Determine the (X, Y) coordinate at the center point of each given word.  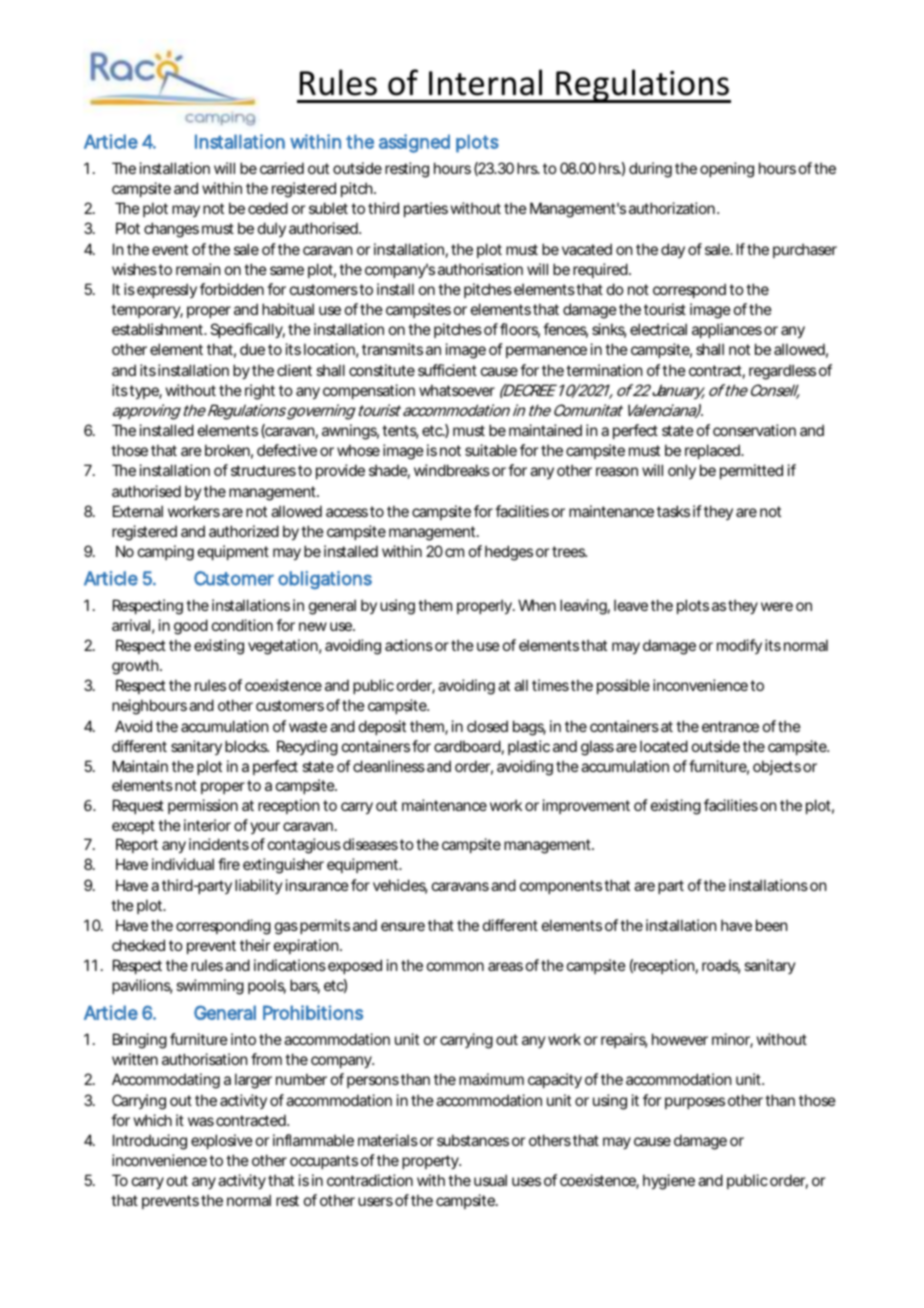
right (260, 392)
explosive (222, 1141)
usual (490, 1180)
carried (282, 168)
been (771, 925)
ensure (403, 926)
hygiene (669, 1182)
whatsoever (457, 390)
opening (727, 170)
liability (259, 886)
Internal (485, 82)
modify (739, 646)
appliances (727, 330)
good (191, 627)
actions (409, 645)
